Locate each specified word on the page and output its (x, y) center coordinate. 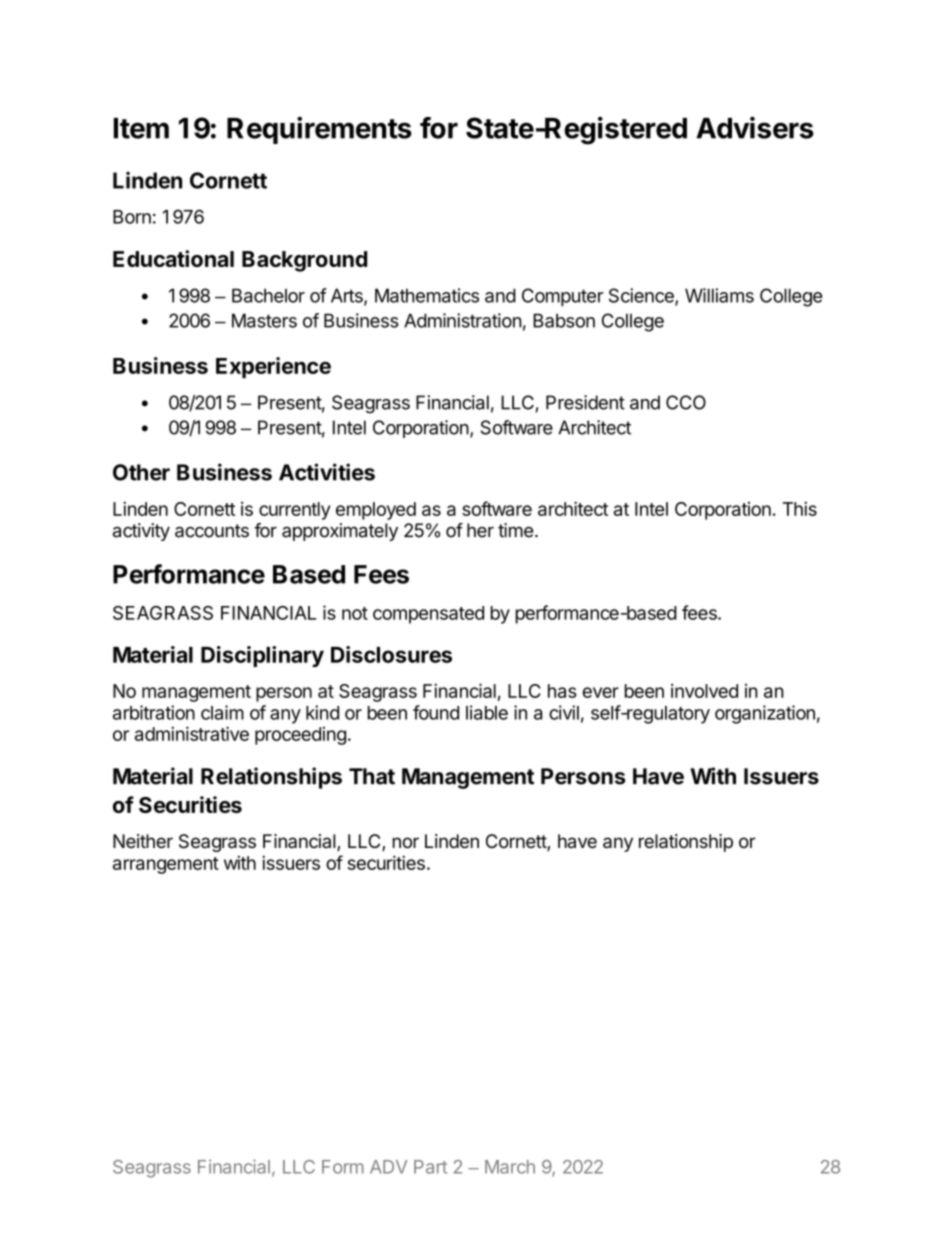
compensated (428, 615)
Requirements (319, 130)
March (510, 1167)
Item (141, 128)
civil (564, 712)
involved (704, 691)
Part (430, 1167)
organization (765, 714)
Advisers (755, 127)
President (585, 402)
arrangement (166, 865)
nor (406, 843)
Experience (273, 367)
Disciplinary (262, 656)
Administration (463, 320)
